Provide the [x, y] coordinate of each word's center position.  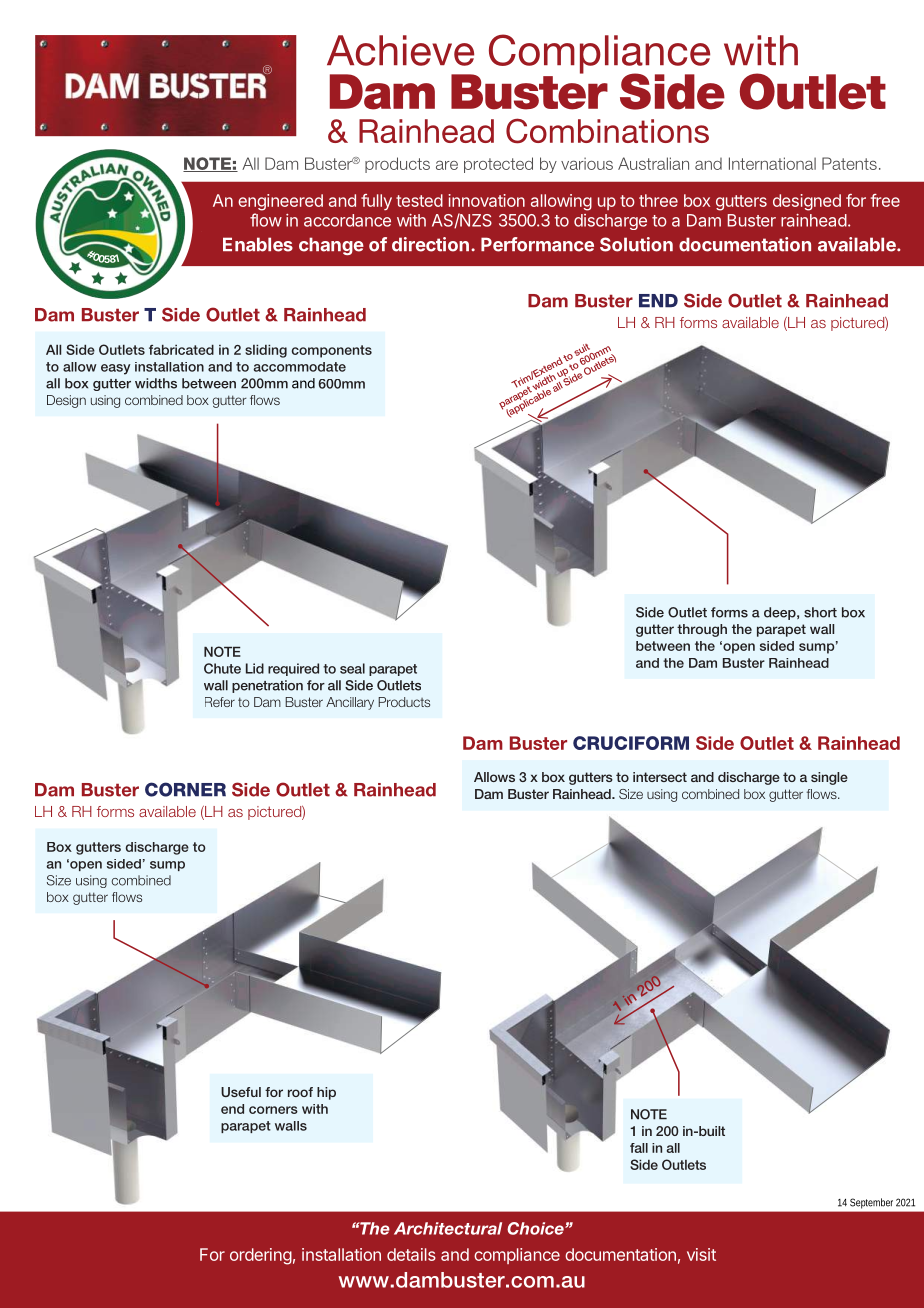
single [829, 778]
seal [352, 668]
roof [300, 1092]
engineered [280, 202]
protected [498, 165]
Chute [222, 668]
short [820, 612]
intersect [660, 777]
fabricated [181, 349]
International [772, 163]
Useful [241, 1092]
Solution [636, 244]
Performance [537, 244]
